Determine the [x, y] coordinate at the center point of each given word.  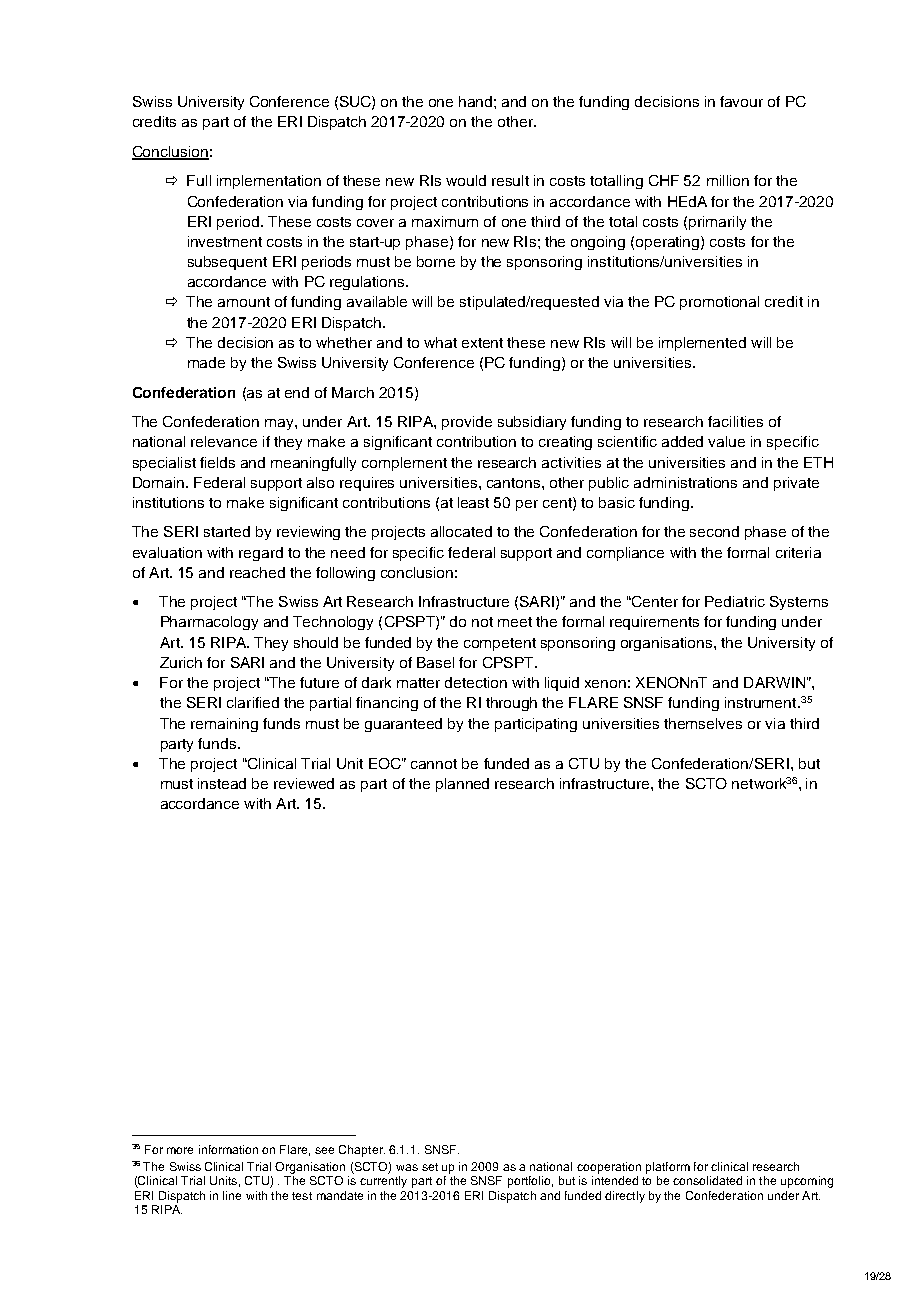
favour [741, 101]
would [466, 180]
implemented [702, 344]
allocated [461, 531]
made [206, 362]
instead [222, 783]
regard [261, 554]
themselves [703, 723]
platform [668, 1168]
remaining [224, 725]
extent [482, 343]
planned [462, 785]
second [714, 531]
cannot [434, 764]
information [228, 1149]
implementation [269, 182]
